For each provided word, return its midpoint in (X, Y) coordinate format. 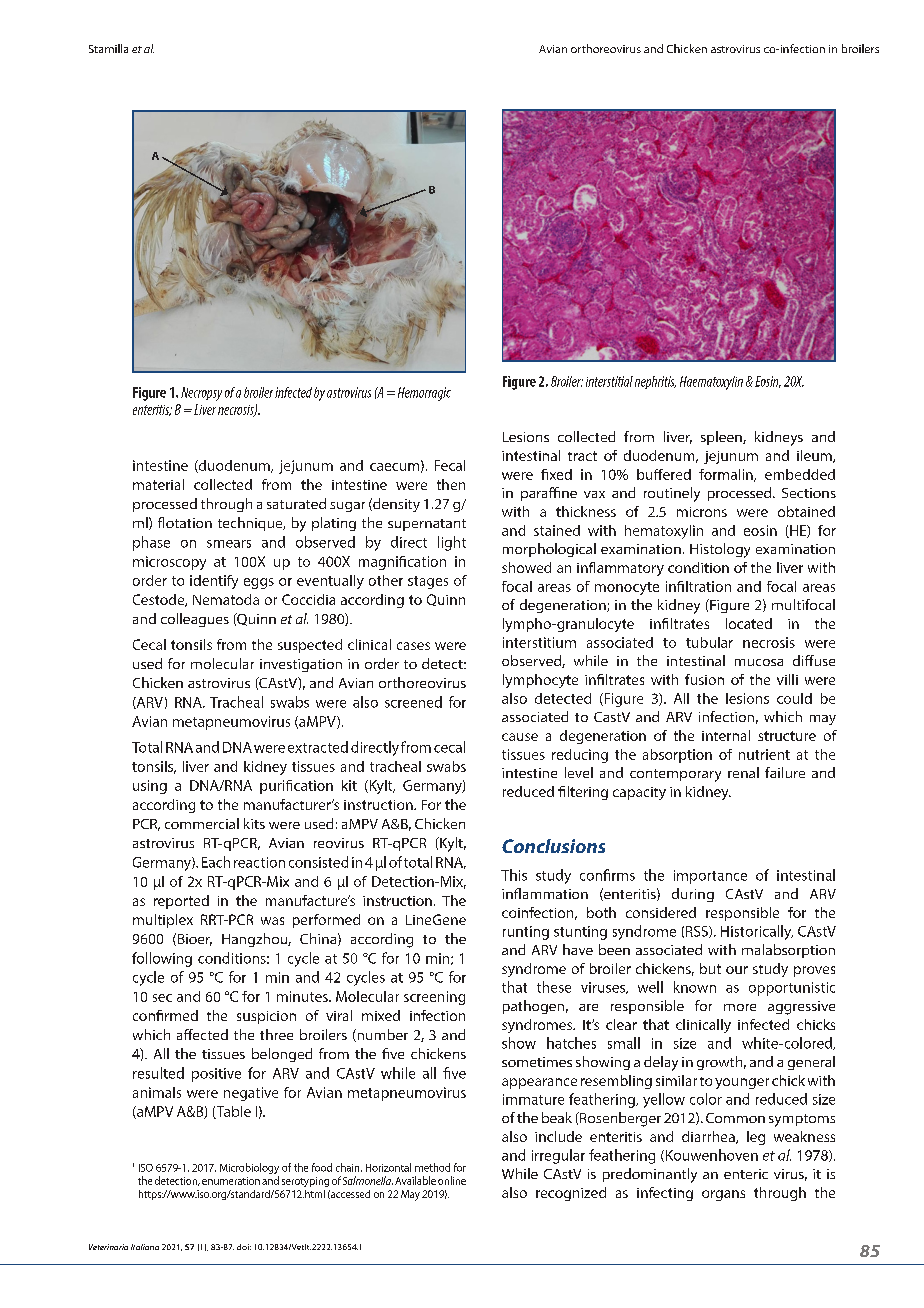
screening (434, 998)
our (737, 970)
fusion (704, 679)
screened (413, 702)
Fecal (450, 465)
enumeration (231, 1181)
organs (723, 1195)
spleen (722, 438)
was (272, 921)
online (452, 1180)
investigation (301, 665)
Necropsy (201, 394)
